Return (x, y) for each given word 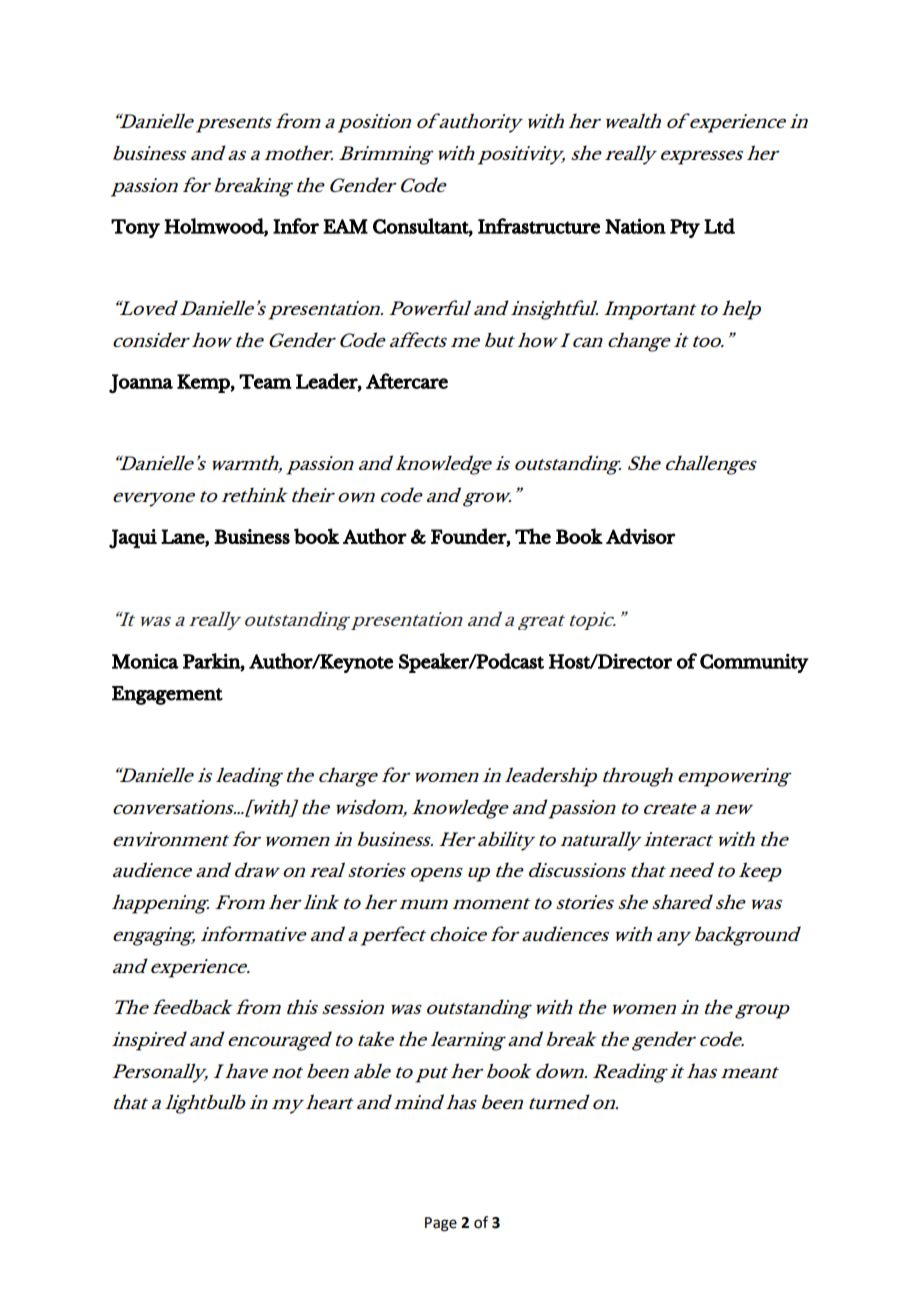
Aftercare (407, 381)
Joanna (141, 383)
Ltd (719, 226)
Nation (635, 226)
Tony (135, 228)
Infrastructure (539, 226)
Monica (145, 661)
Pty (685, 228)
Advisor (640, 536)
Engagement (167, 695)
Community (754, 663)
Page (441, 1224)
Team (265, 381)
